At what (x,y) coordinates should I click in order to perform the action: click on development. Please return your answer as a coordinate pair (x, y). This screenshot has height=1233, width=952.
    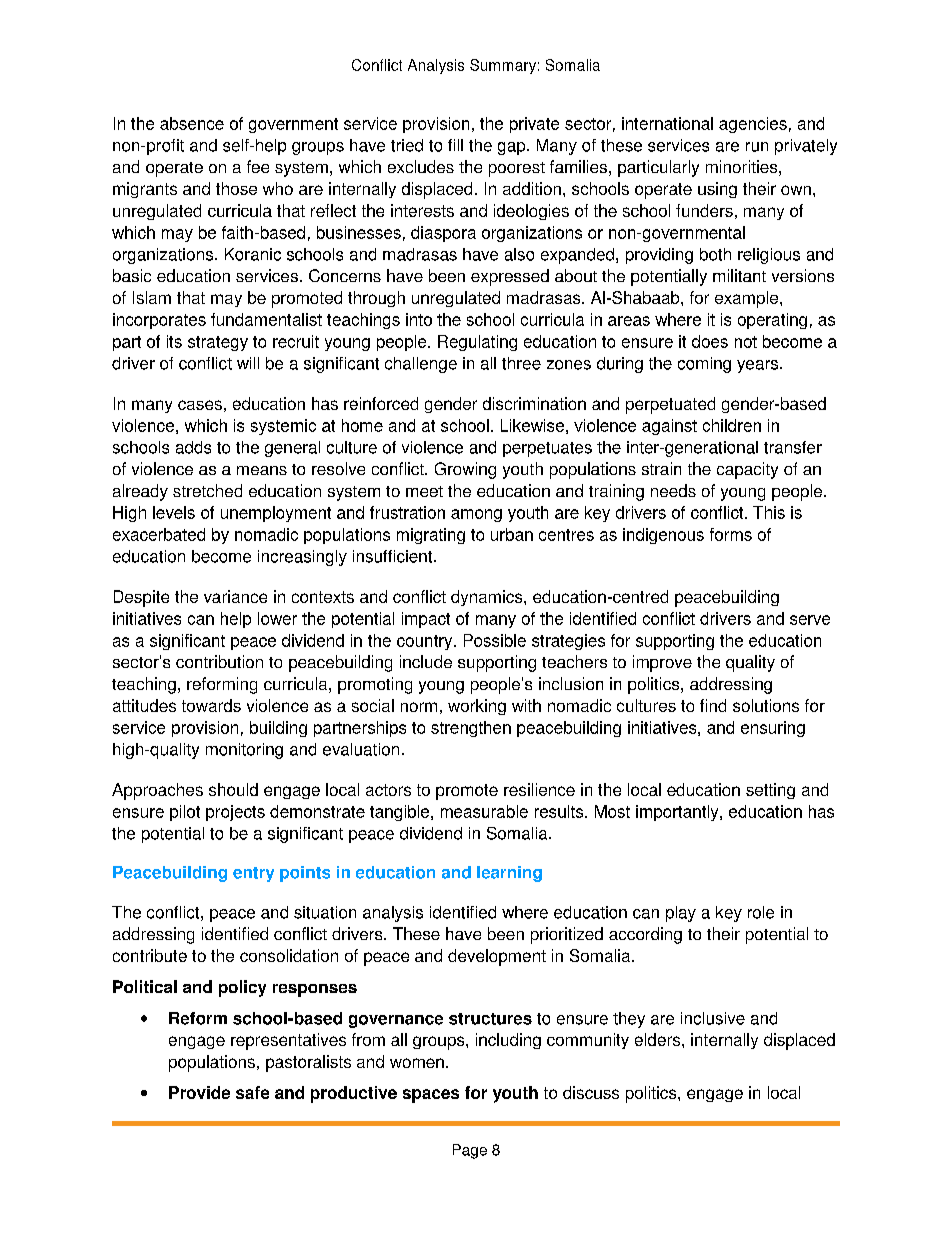
    Looking at the image, I should click on (497, 957).
